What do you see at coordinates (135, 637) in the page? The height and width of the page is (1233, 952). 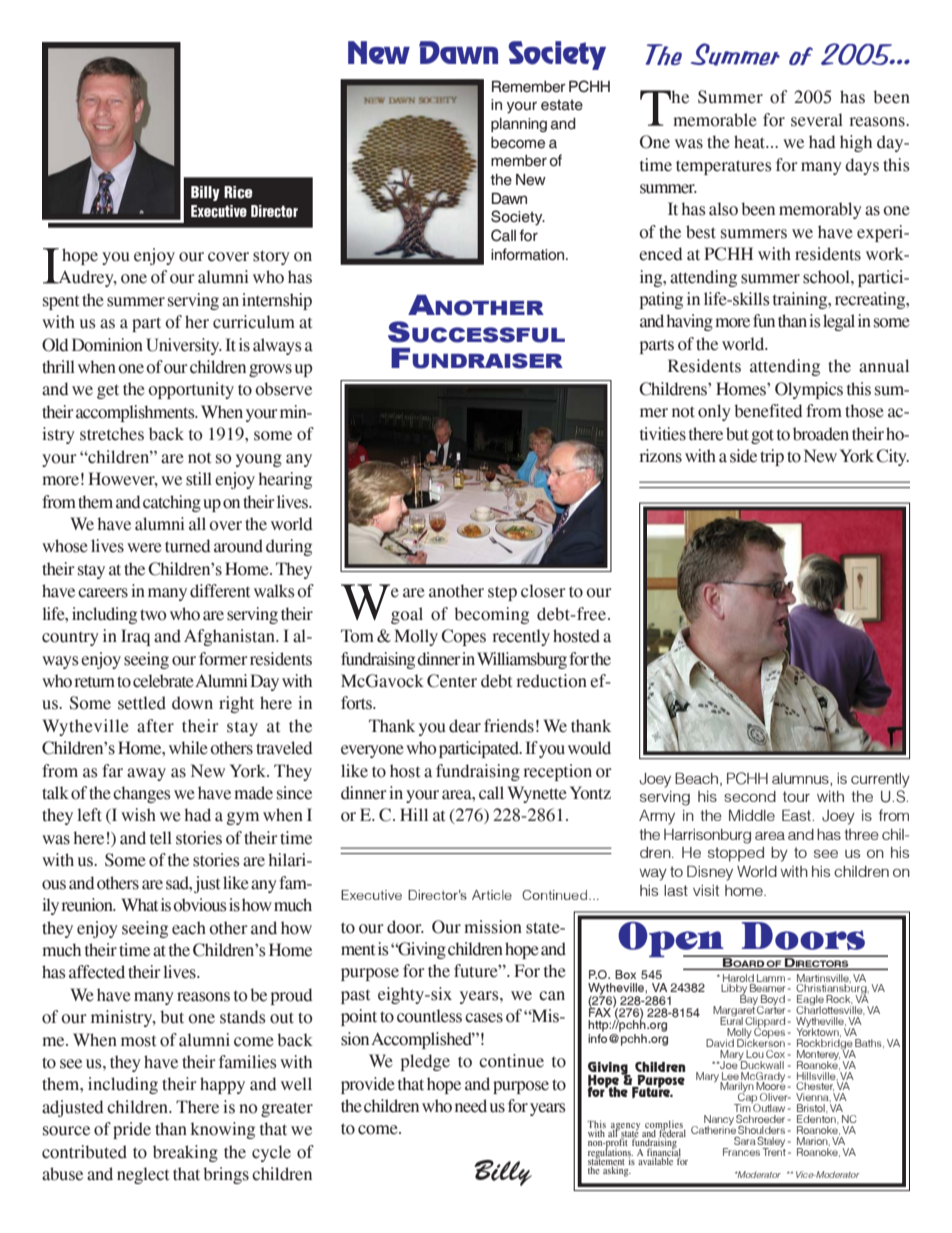 I see `Iraq` at bounding box center [135, 637].
